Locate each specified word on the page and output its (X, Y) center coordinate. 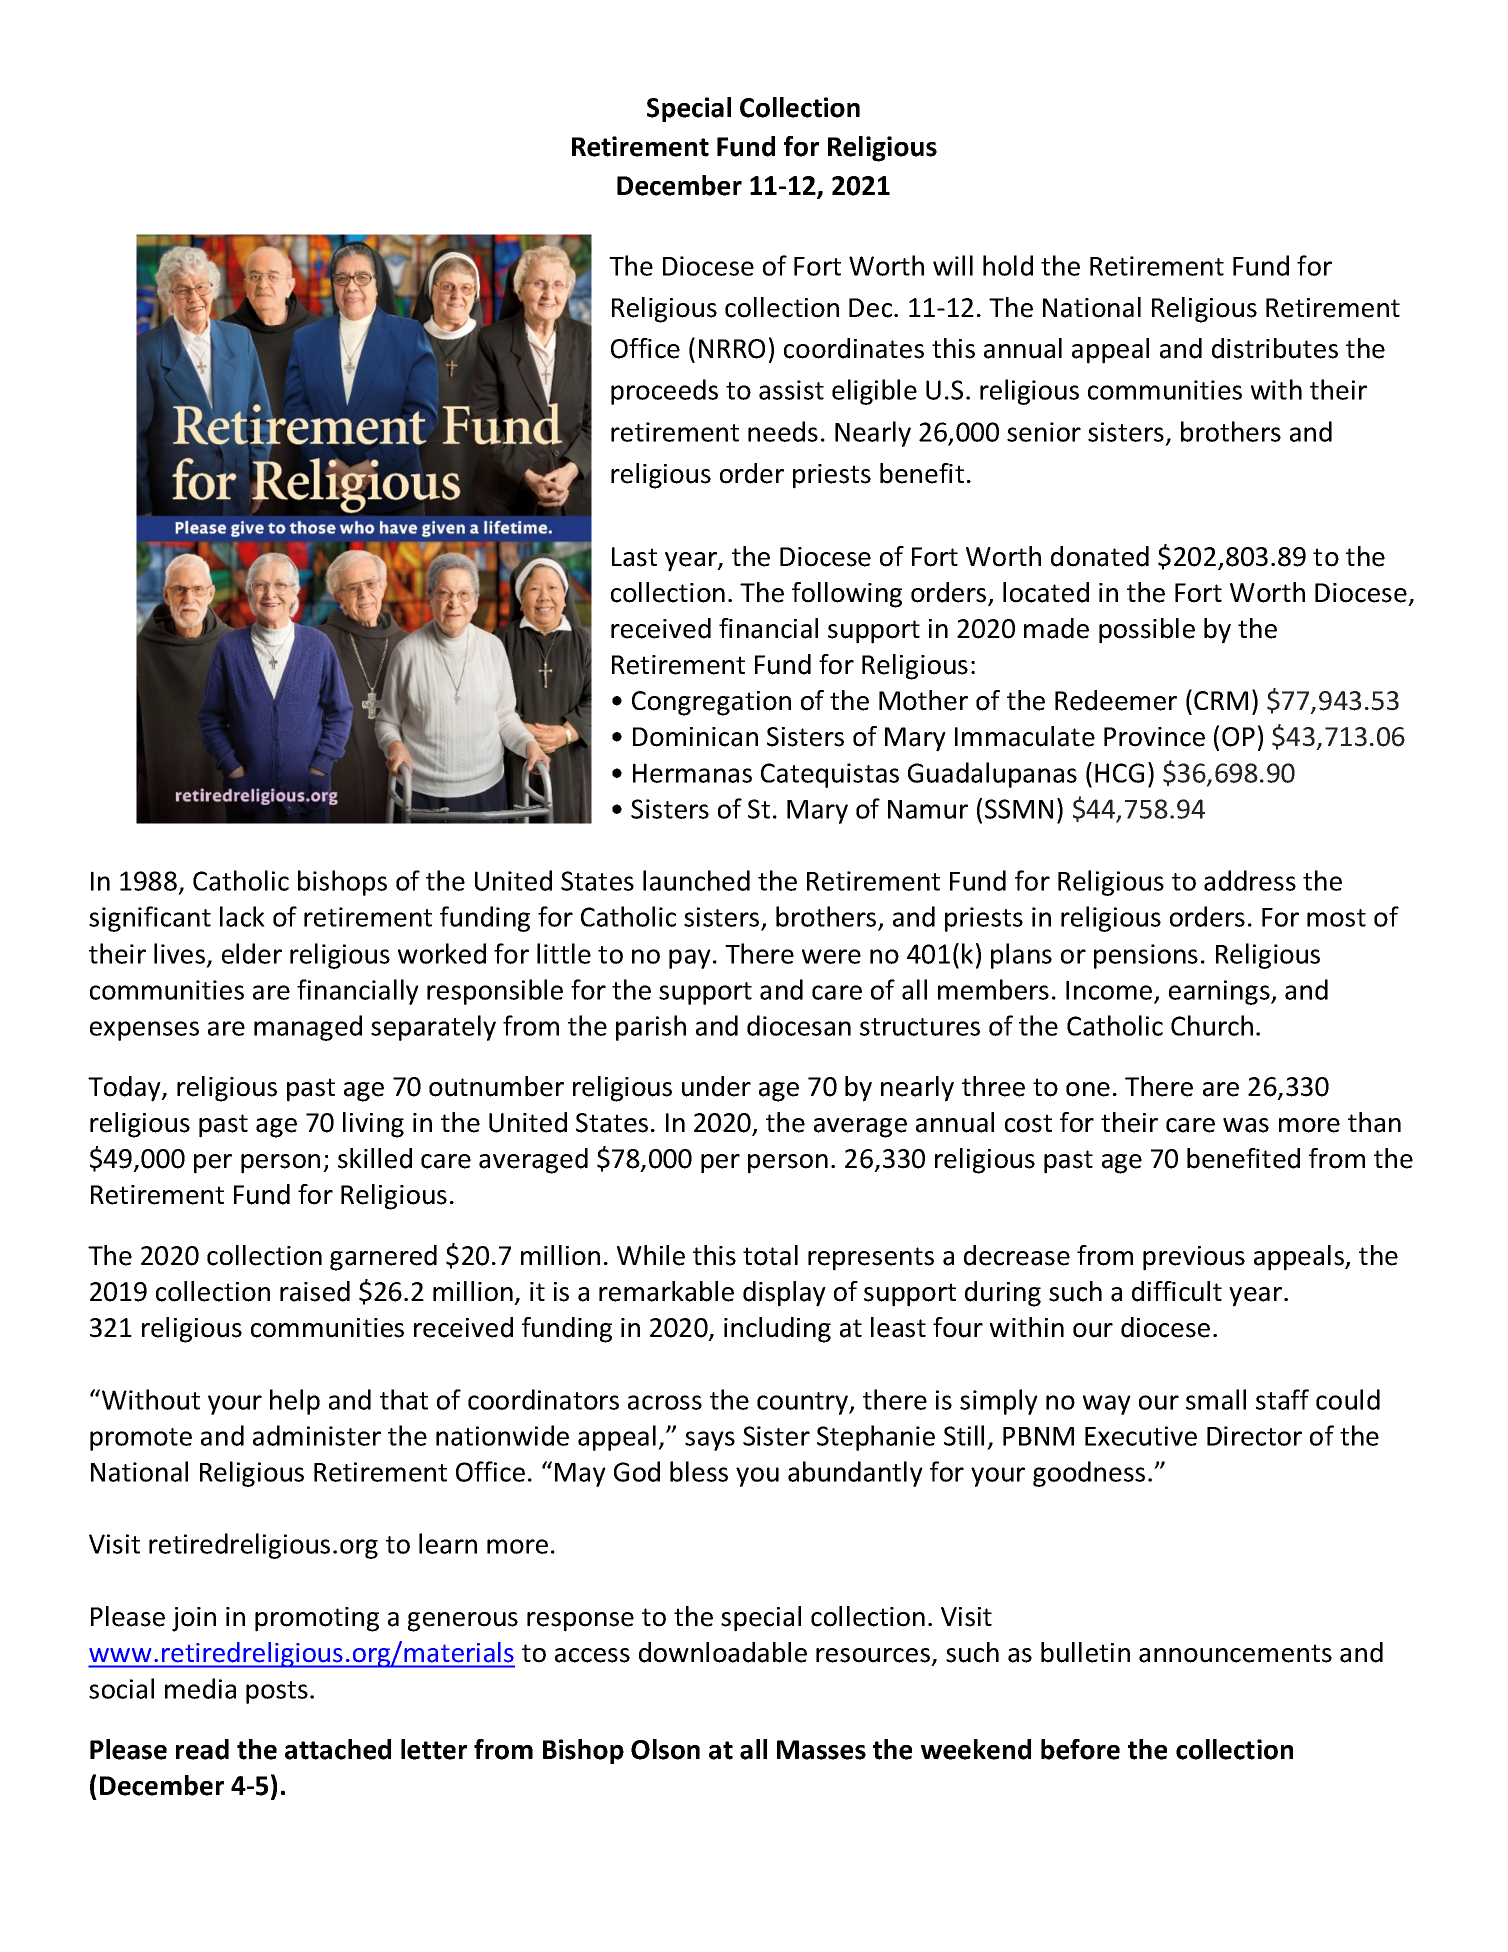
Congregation (711, 703)
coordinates (854, 348)
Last (634, 557)
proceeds (664, 392)
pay (690, 959)
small (1216, 1399)
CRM (1221, 700)
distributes (1275, 348)
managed (308, 1028)
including (777, 1330)
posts (277, 1692)
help (295, 1402)
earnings (1220, 992)
